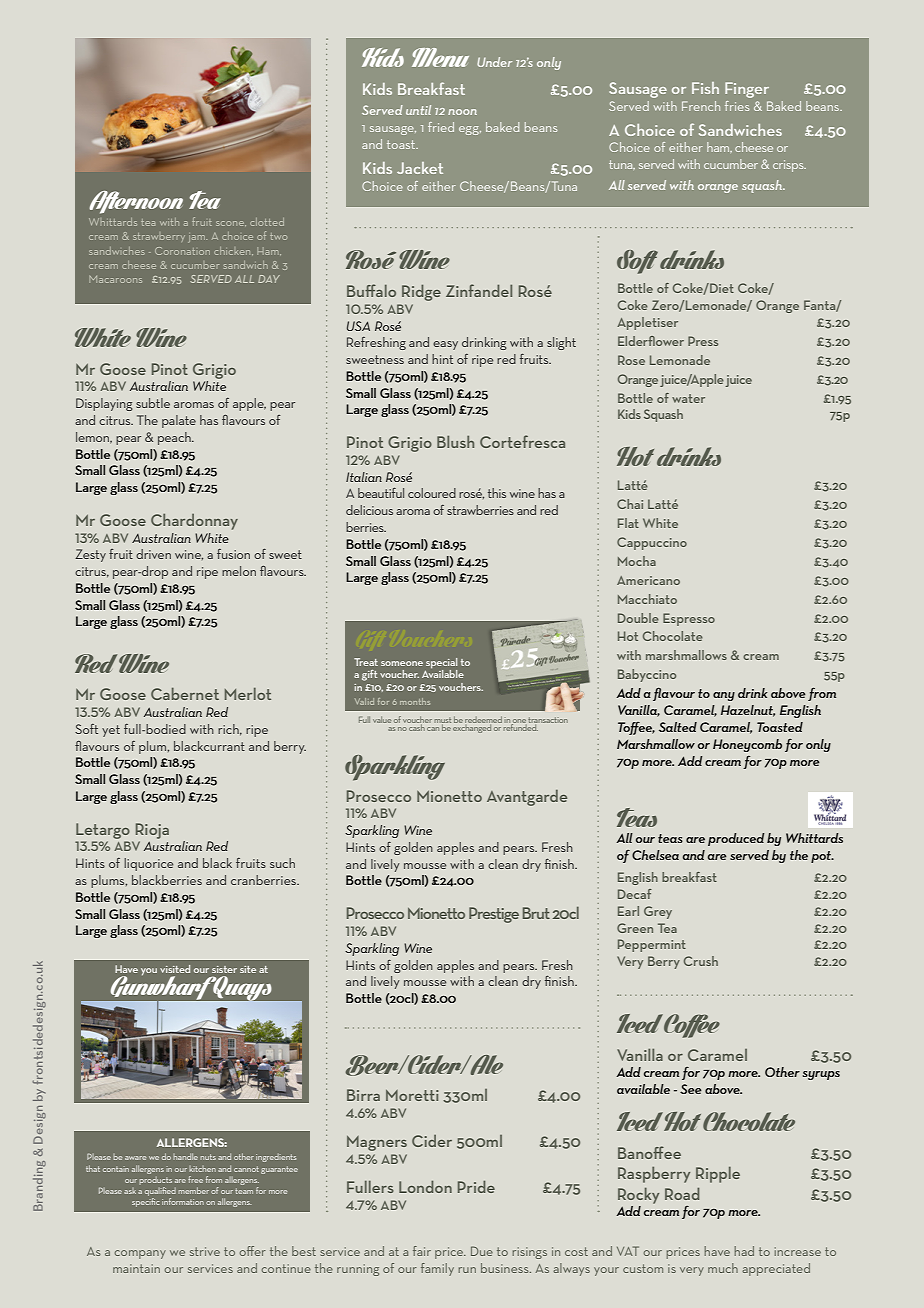  Describe the element at coordinates (688, 398) in the document. I see `water` at that location.
